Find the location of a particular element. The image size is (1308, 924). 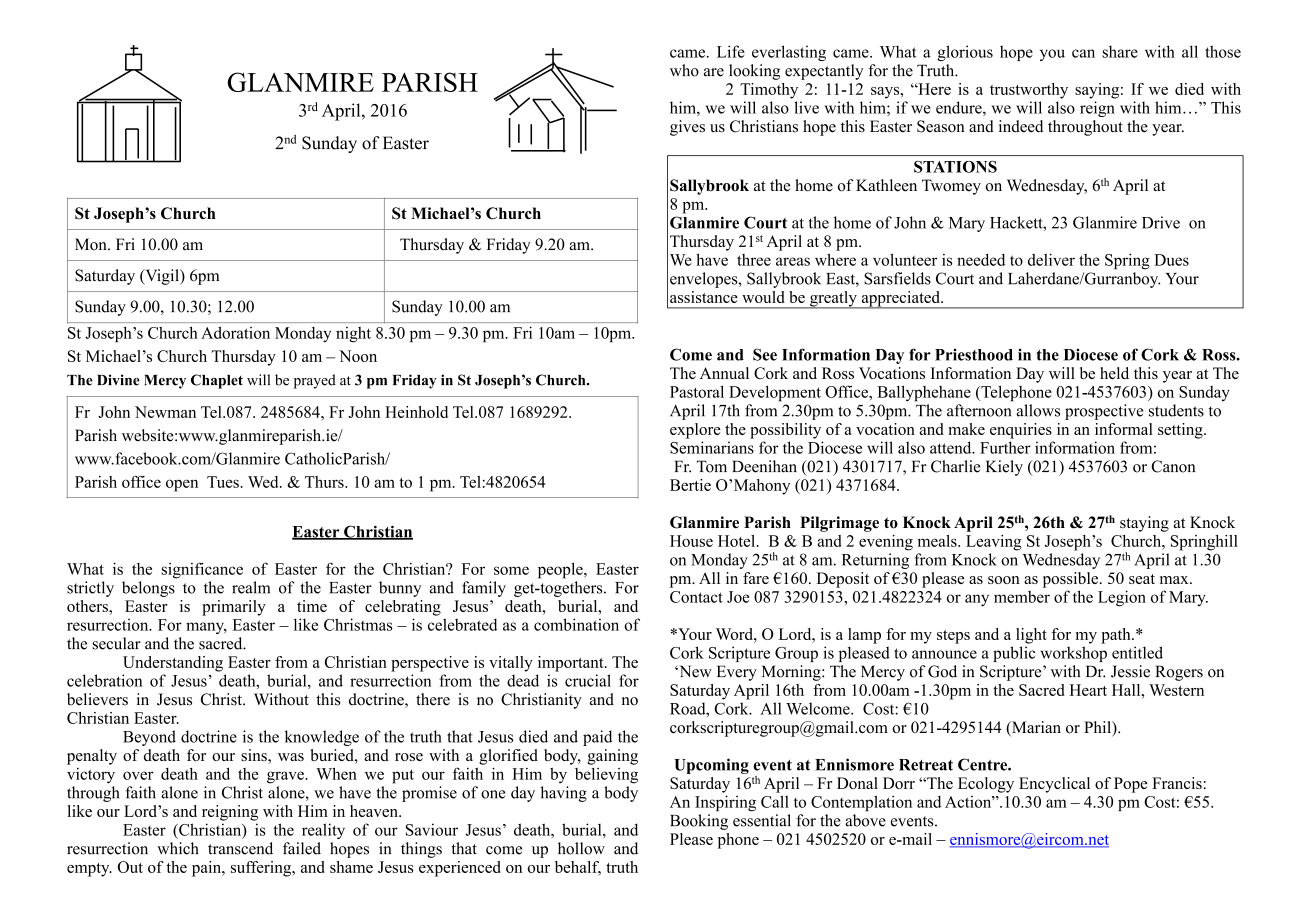

trustworthy is located at coordinates (1029, 91).
